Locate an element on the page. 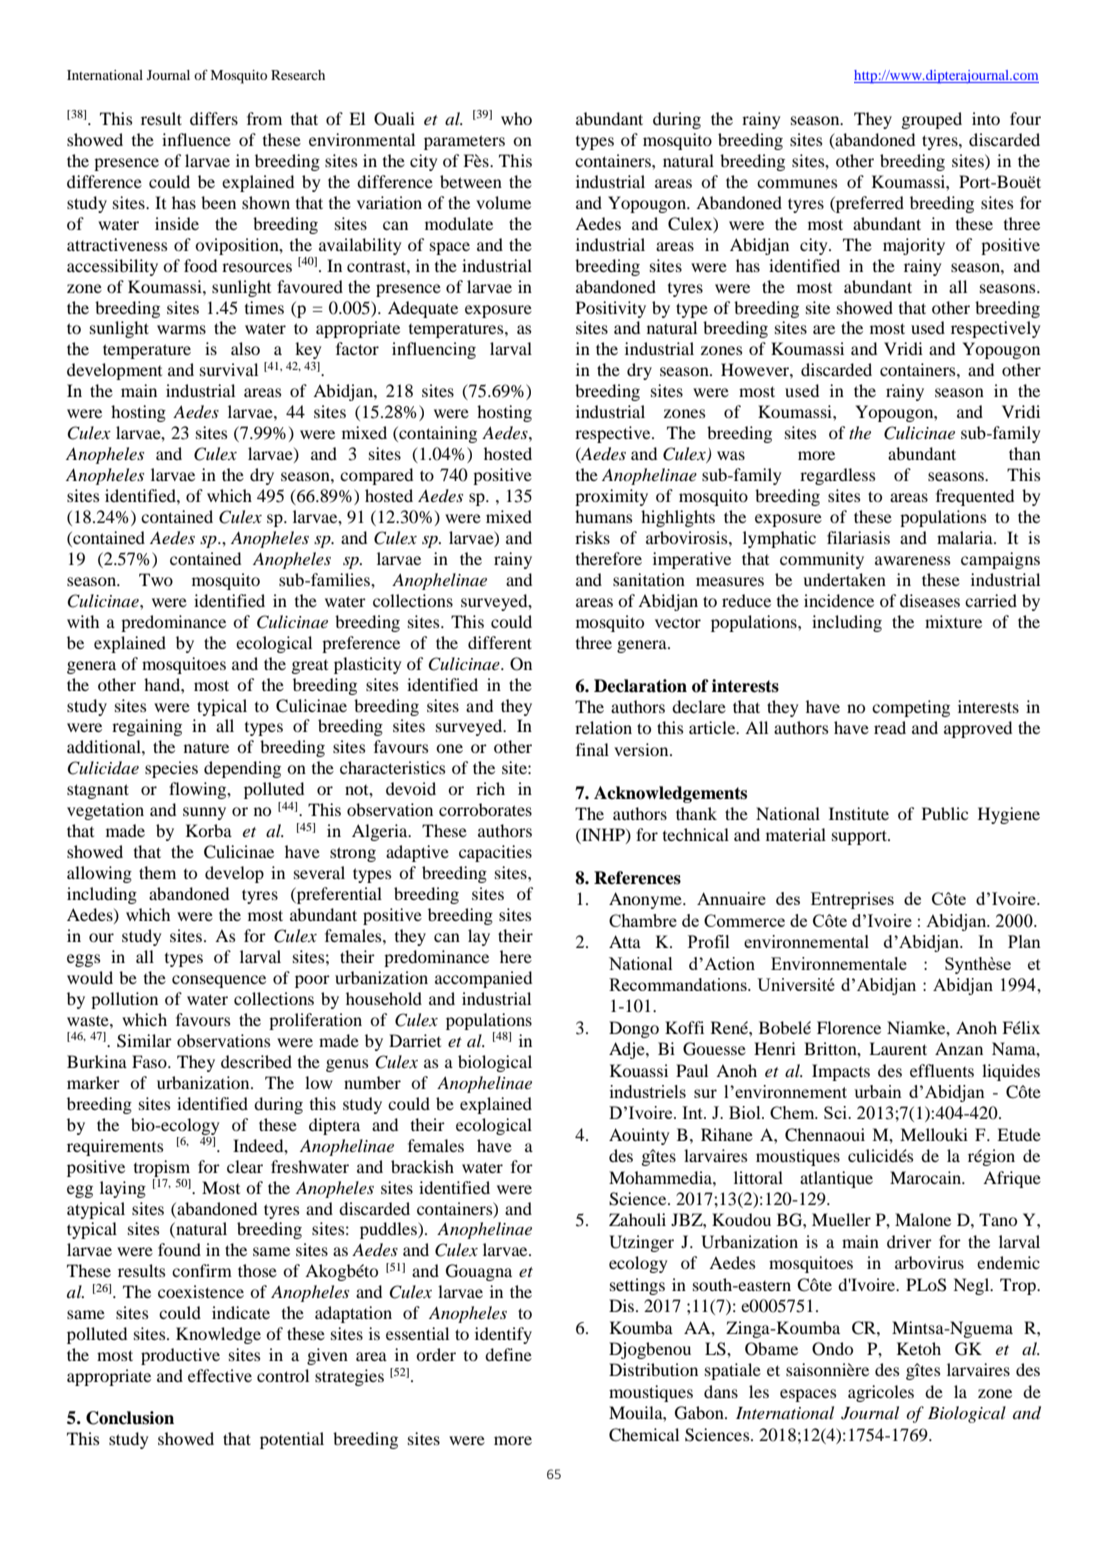 The height and width of the image is (1566, 1108). differs is located at coordinates (214, 118).
